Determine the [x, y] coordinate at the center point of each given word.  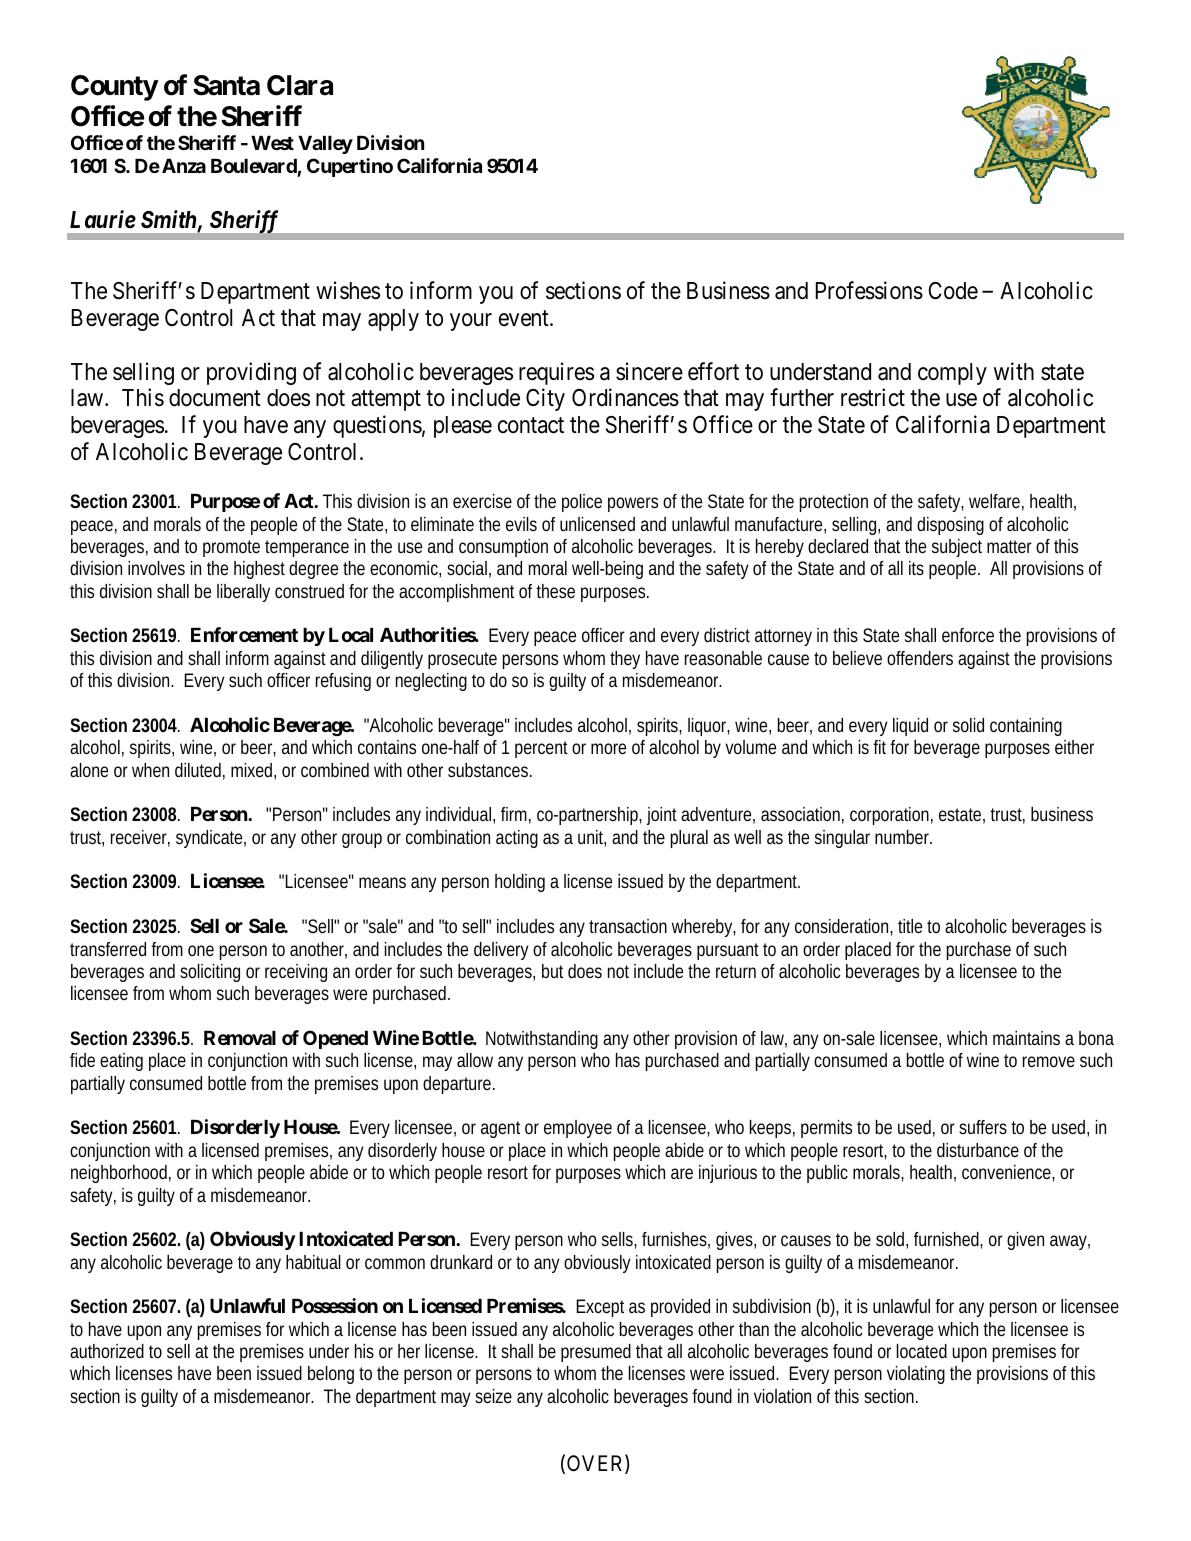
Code [953, 291]
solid [968, 725]
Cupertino [350, 167]
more [608, 748]
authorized [107, 1351]
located [922, 1351]
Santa [226, 85]
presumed [596, 1353]
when [150, 770]
